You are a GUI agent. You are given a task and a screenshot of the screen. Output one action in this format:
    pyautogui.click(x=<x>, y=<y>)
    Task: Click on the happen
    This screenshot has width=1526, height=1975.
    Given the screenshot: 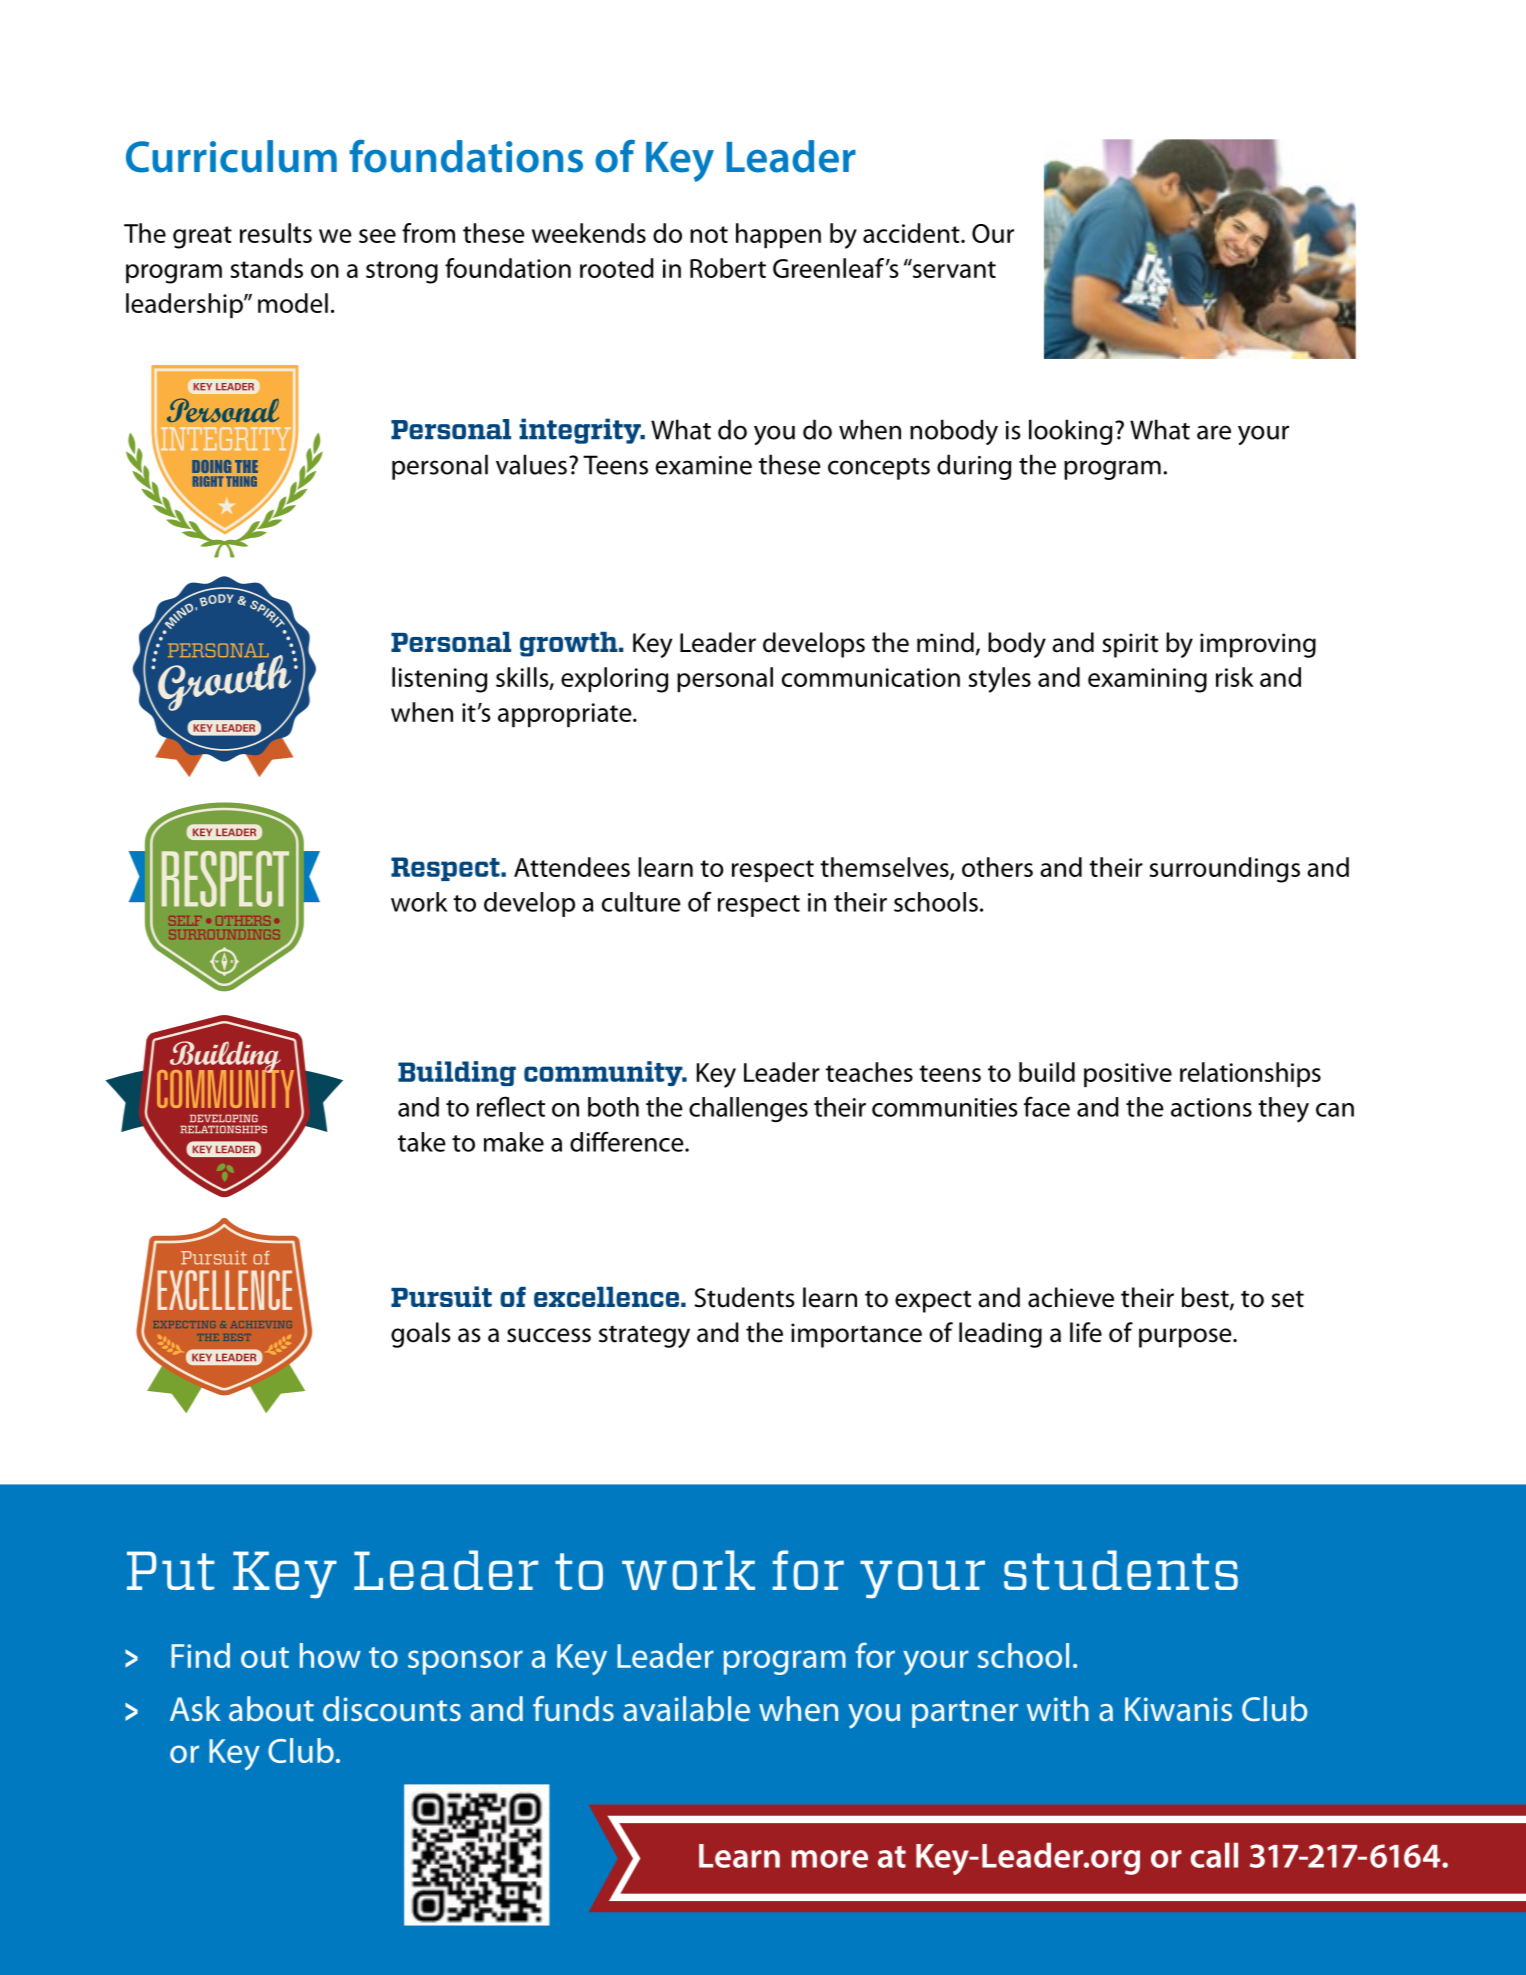 What is the action you would take?
    pyautogui.click(x=778, y=235)
